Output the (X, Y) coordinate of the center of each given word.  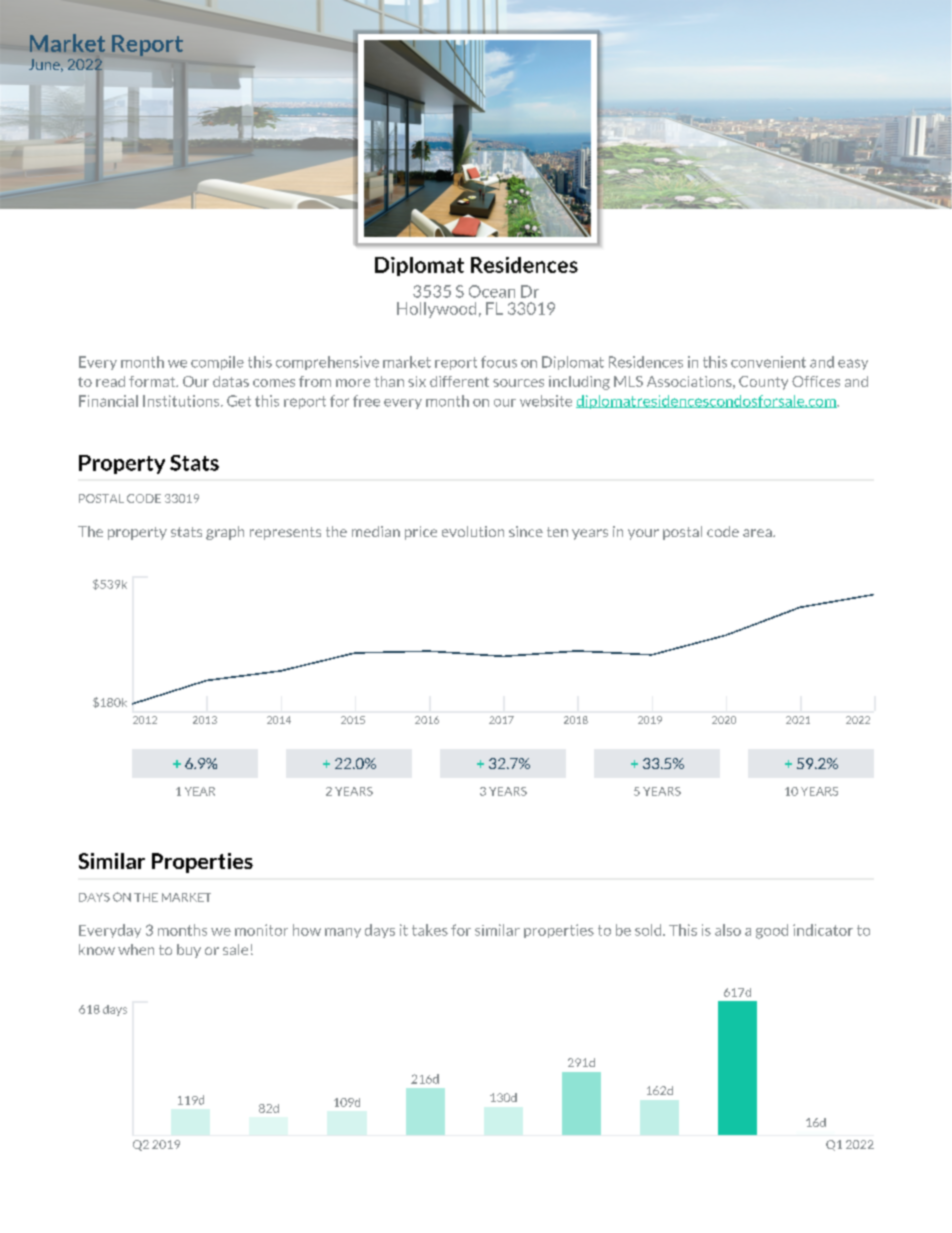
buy (189, 951)
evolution (473, 531)
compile (217, 363)
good (772, 931)
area (758, 533)
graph (225, 533)
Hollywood (436, 310)
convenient (768, 362)
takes (430, 930)
